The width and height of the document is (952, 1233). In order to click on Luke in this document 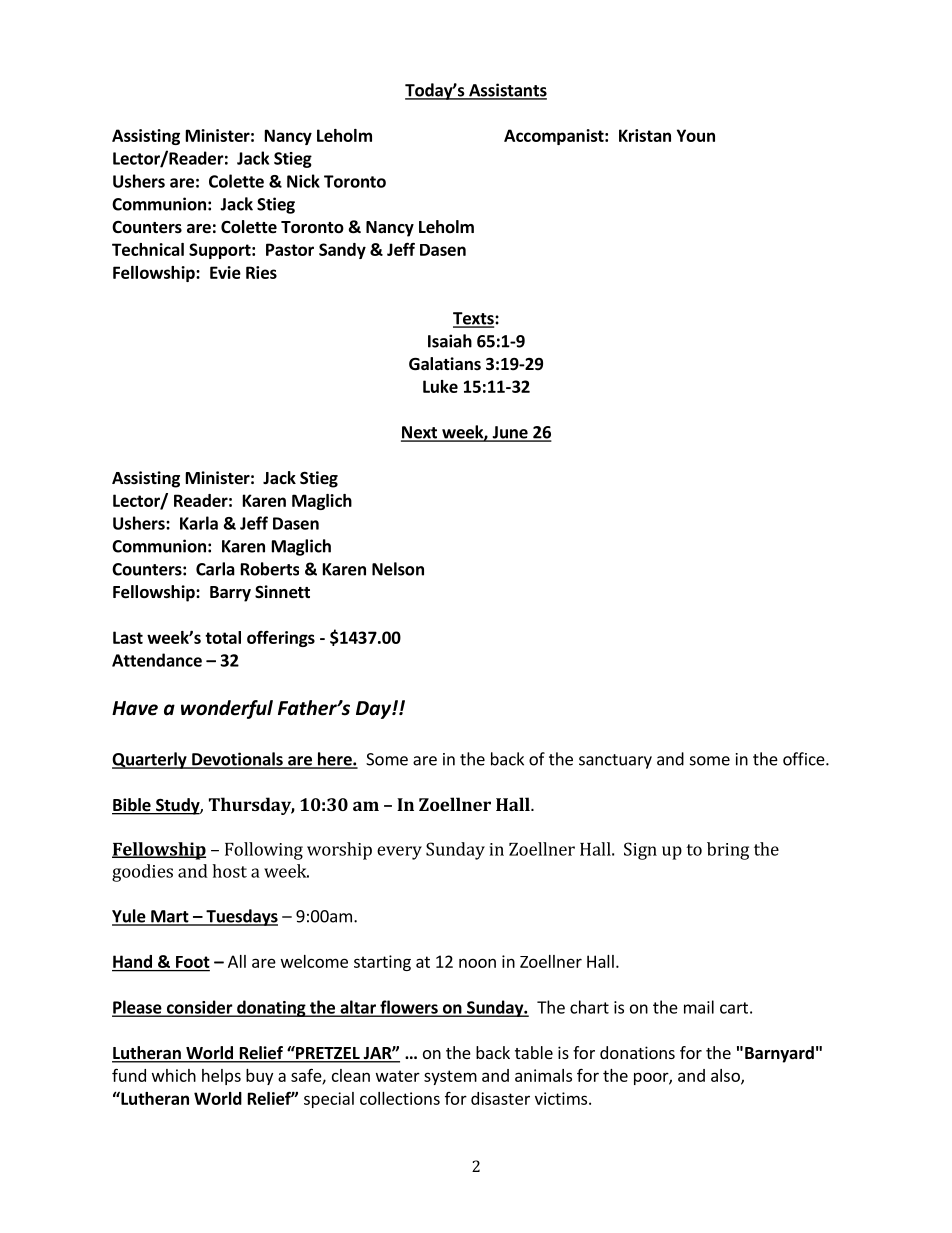, I will do `click(440, 386)`.
